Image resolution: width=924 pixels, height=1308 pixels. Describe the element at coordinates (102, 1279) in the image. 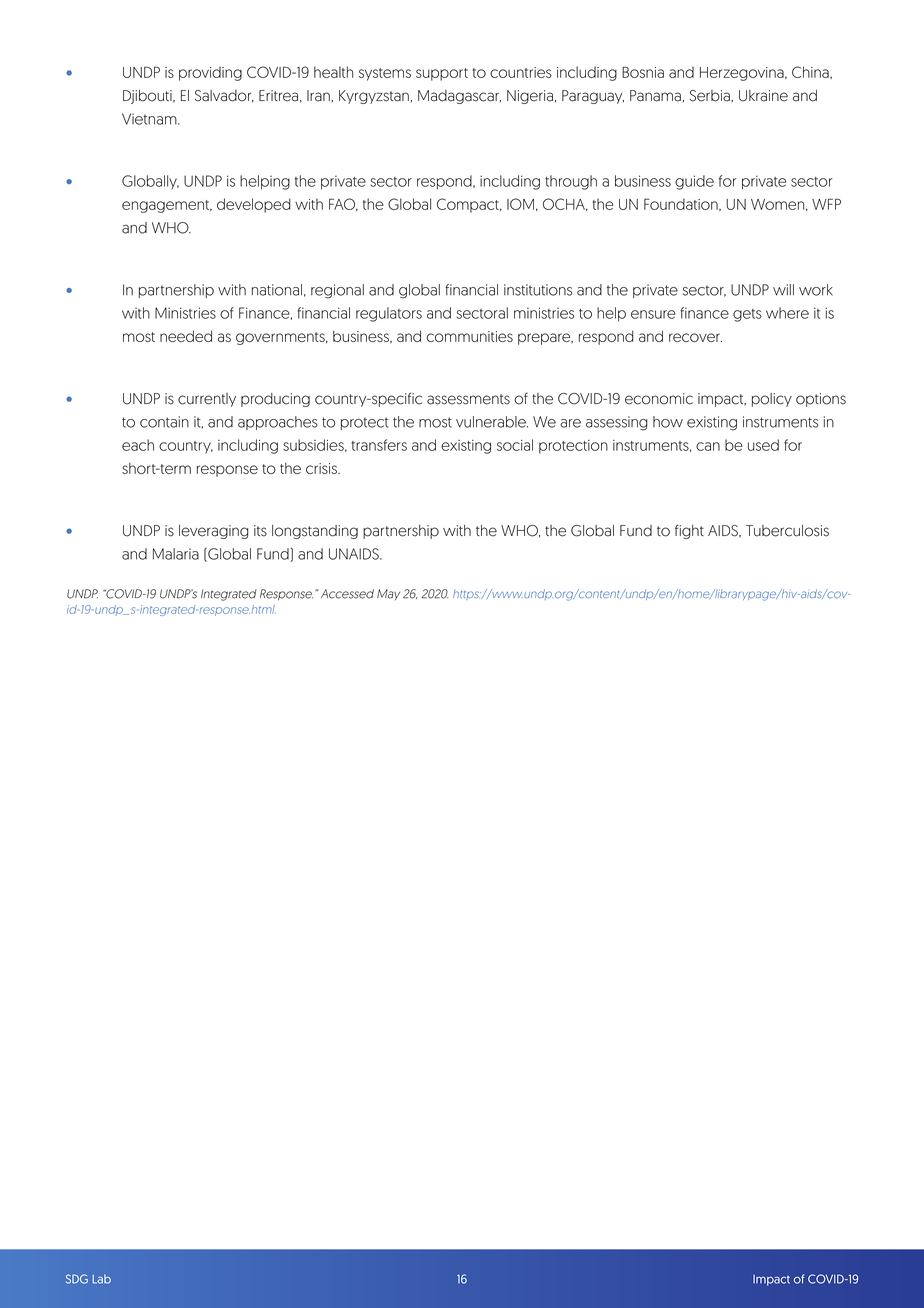

I see `Lab` at that location.
